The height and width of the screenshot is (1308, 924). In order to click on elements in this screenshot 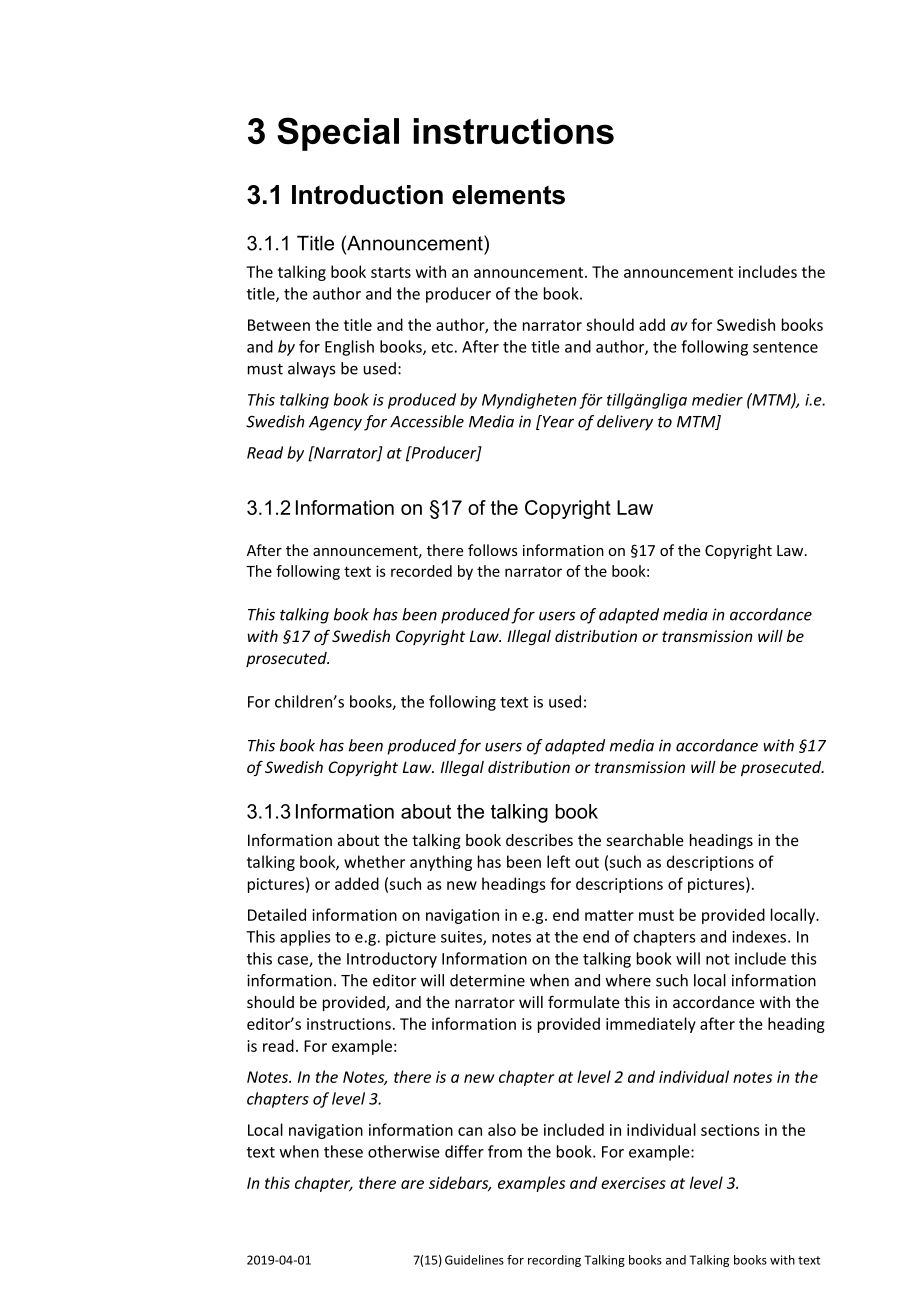, I will do `click(508, 195)`.
